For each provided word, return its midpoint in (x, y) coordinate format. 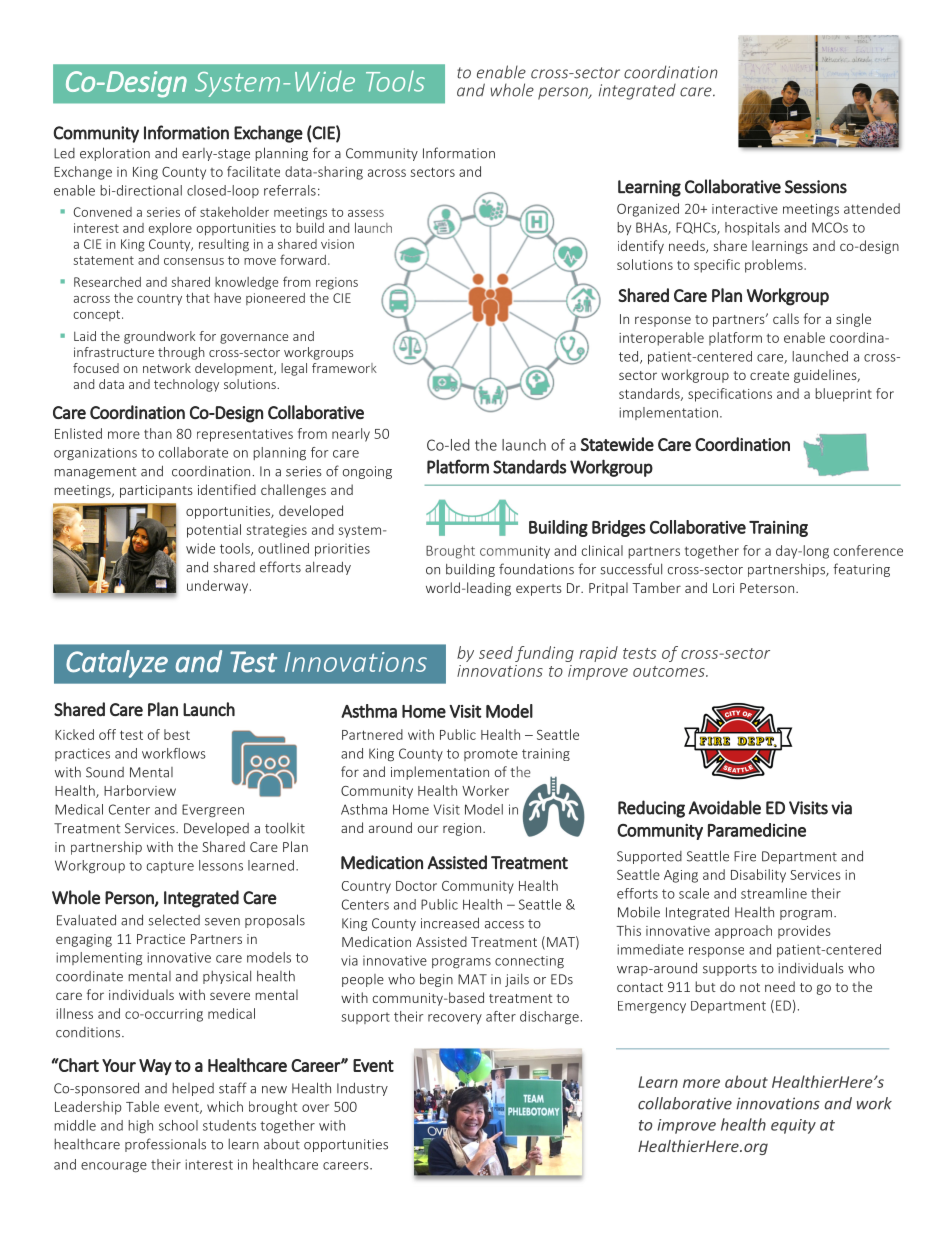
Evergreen (213, 811)
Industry (362, 1089)
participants (156, 491)
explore (170, 229)
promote (491, 755)
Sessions (816, 187)
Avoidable (724, 807)
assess (366, 213)
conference (868, 550)
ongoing (367, 472)
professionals (165, 1145)
